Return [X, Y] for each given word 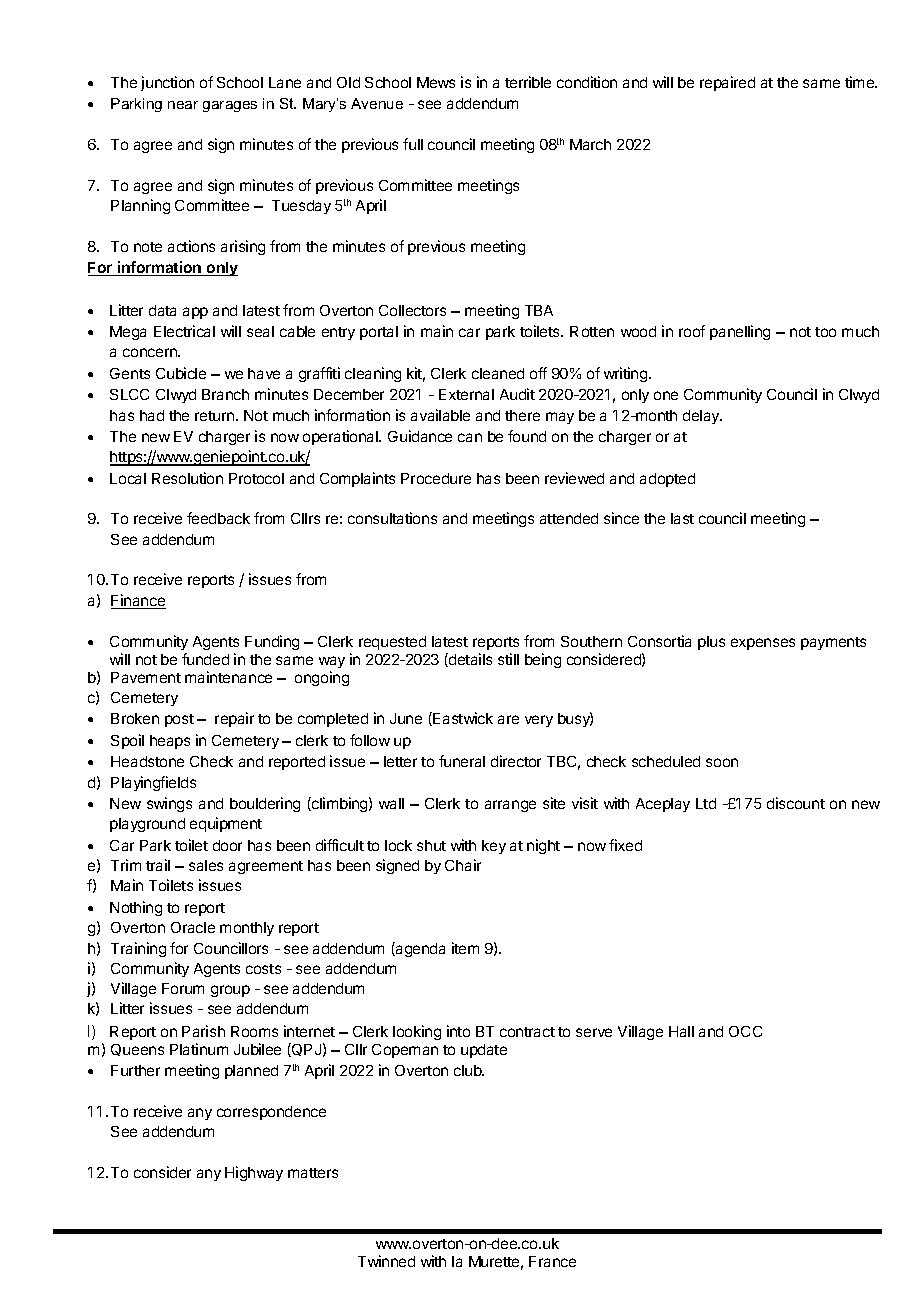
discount [796, 803]
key [494, 847]
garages [230, 106]
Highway [254, 1173]
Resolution [187, 478]
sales [206, 865]
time [861, 82]
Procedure [436, 478]
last [682, 518]
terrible [528, 82]
